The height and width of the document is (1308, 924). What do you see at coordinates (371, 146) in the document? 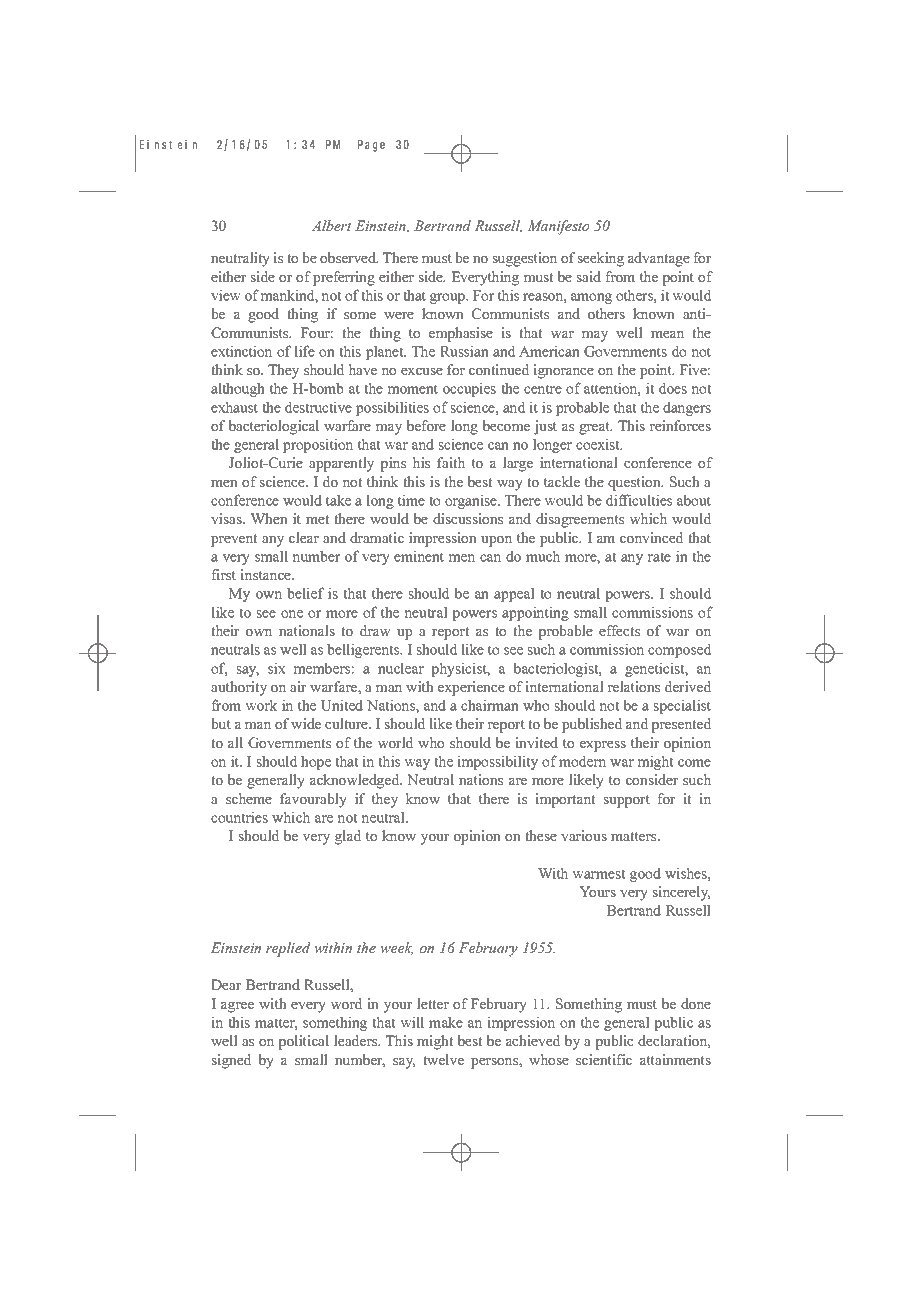
I see `Page` at bounding box center [371, 146].
